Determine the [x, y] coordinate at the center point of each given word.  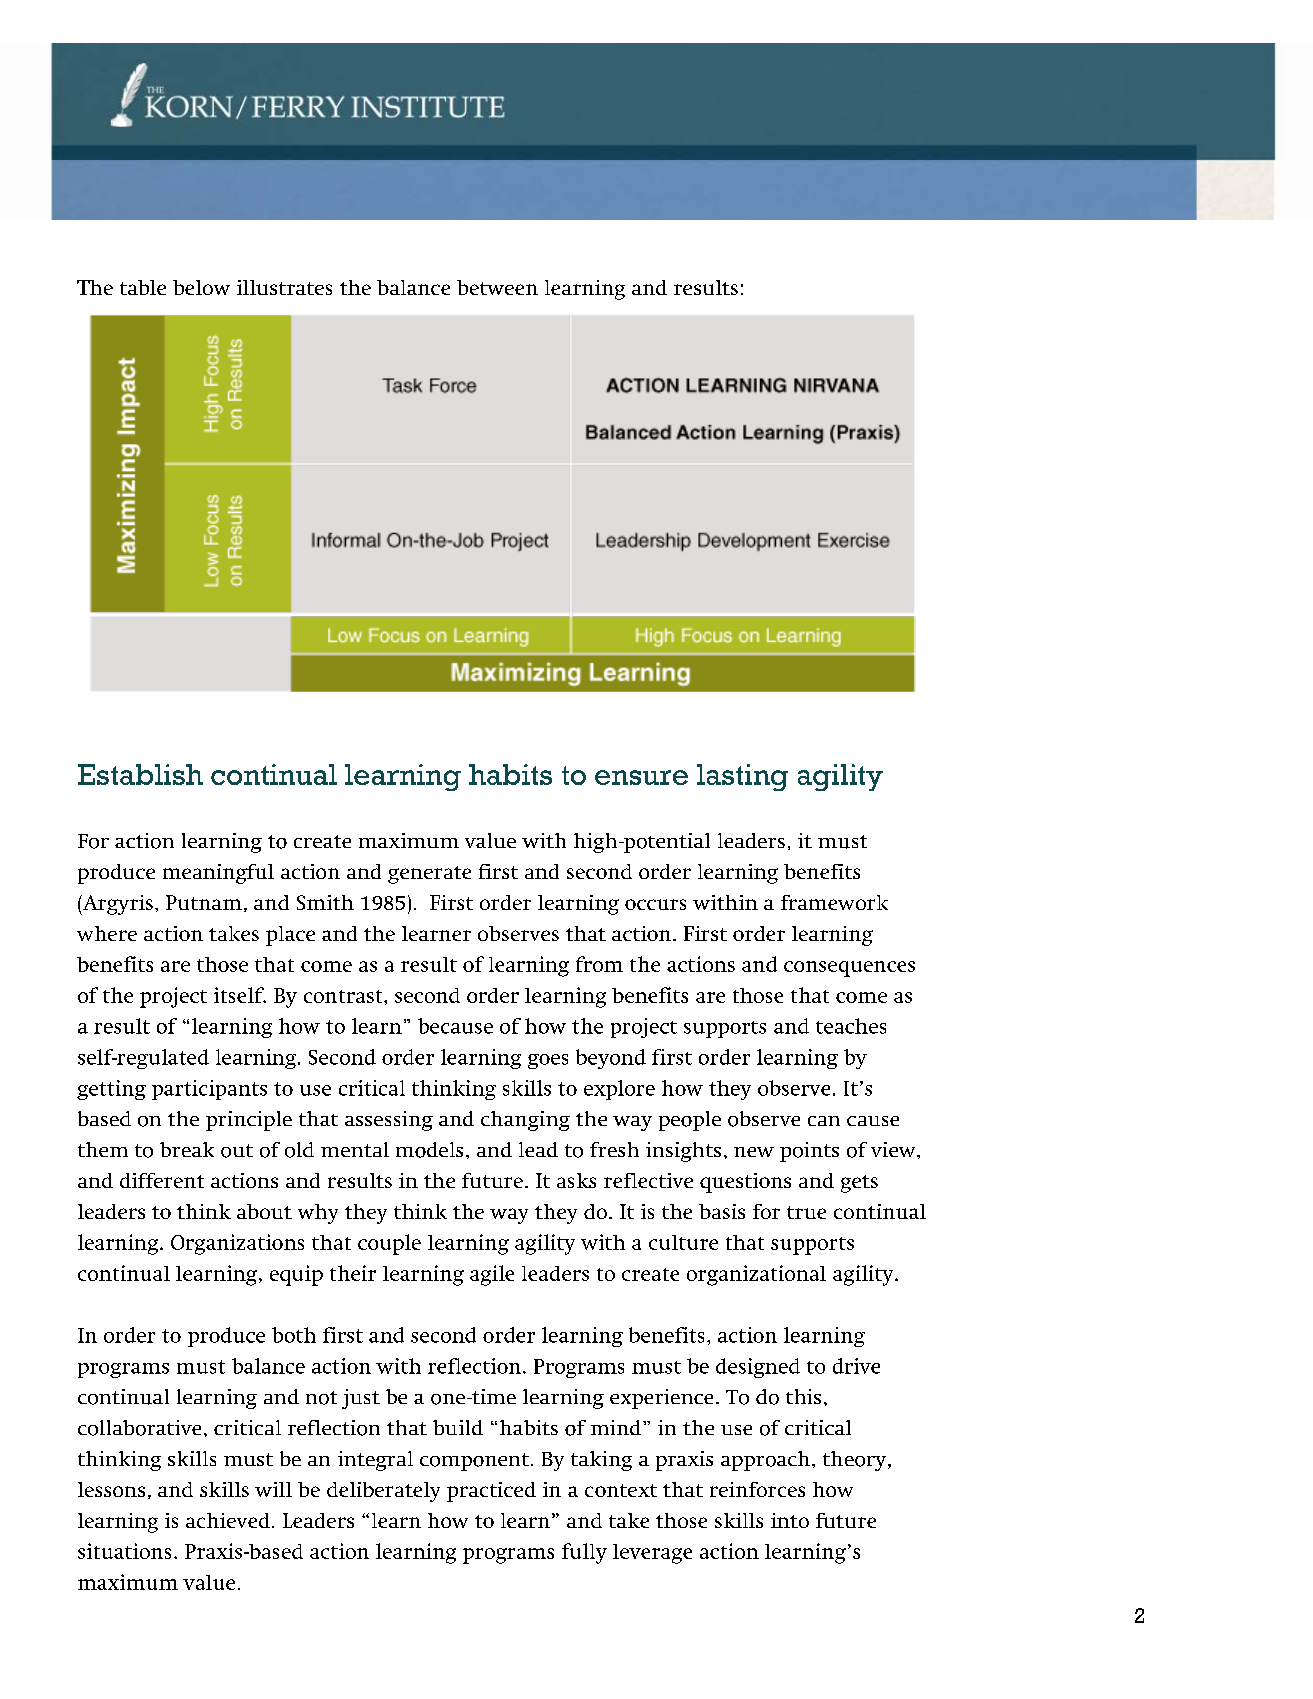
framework [834, 902]
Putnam [204, 902]
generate [429, 875]
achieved [228, 1520]
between [497, 287]
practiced [491, 1492]
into [790, 1520]
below [201, 287]
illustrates [284, 287]
